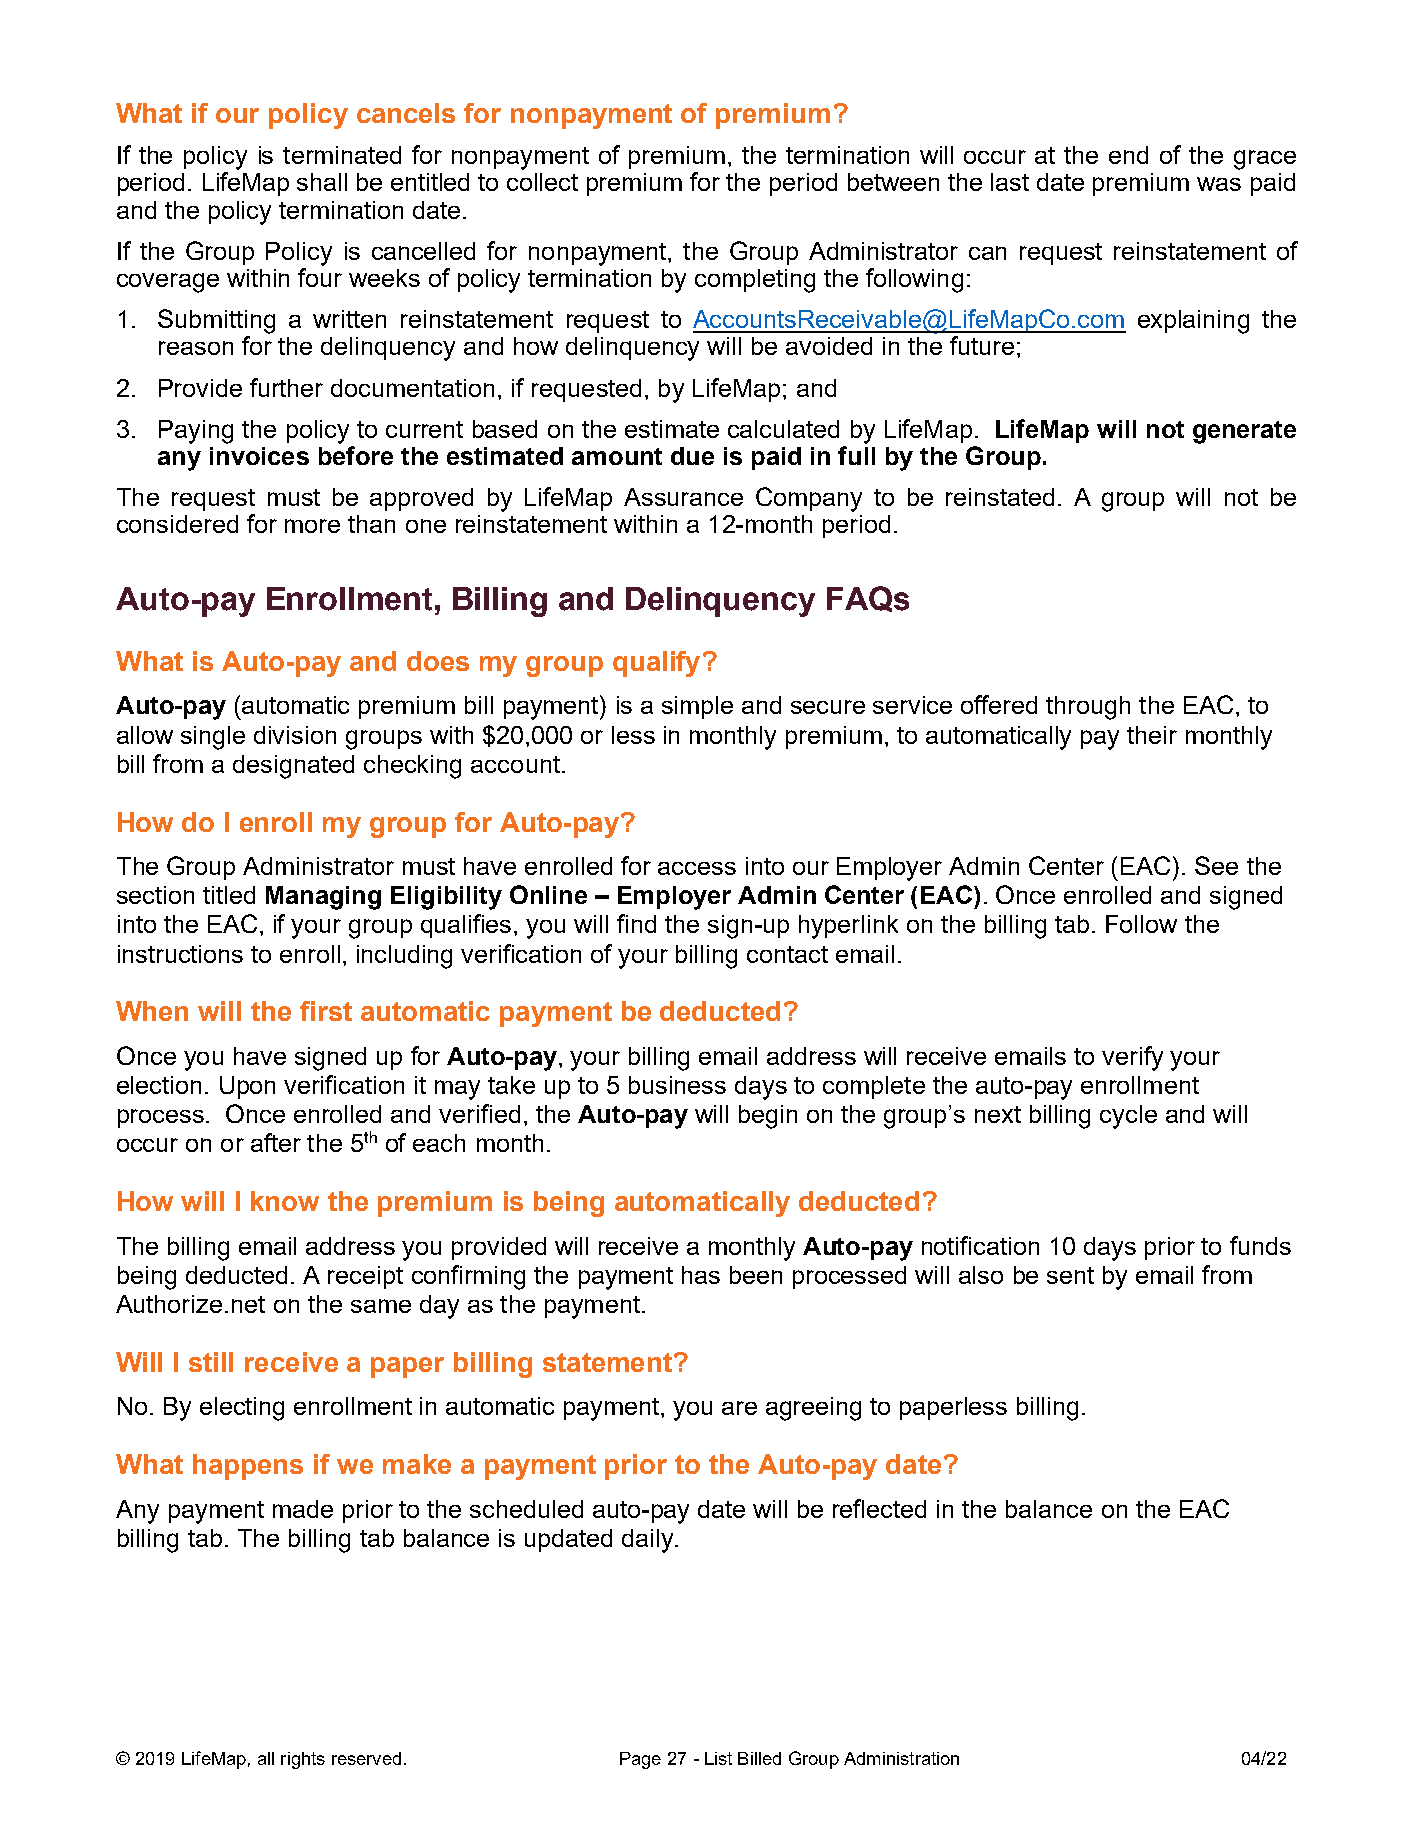 Image resolution: width=1409 pixels, height=1824 pixels. What do you see at coordinates (1070, 1275) in the screenshot?
I see `sent` at bounding box center [1070, 1275].
